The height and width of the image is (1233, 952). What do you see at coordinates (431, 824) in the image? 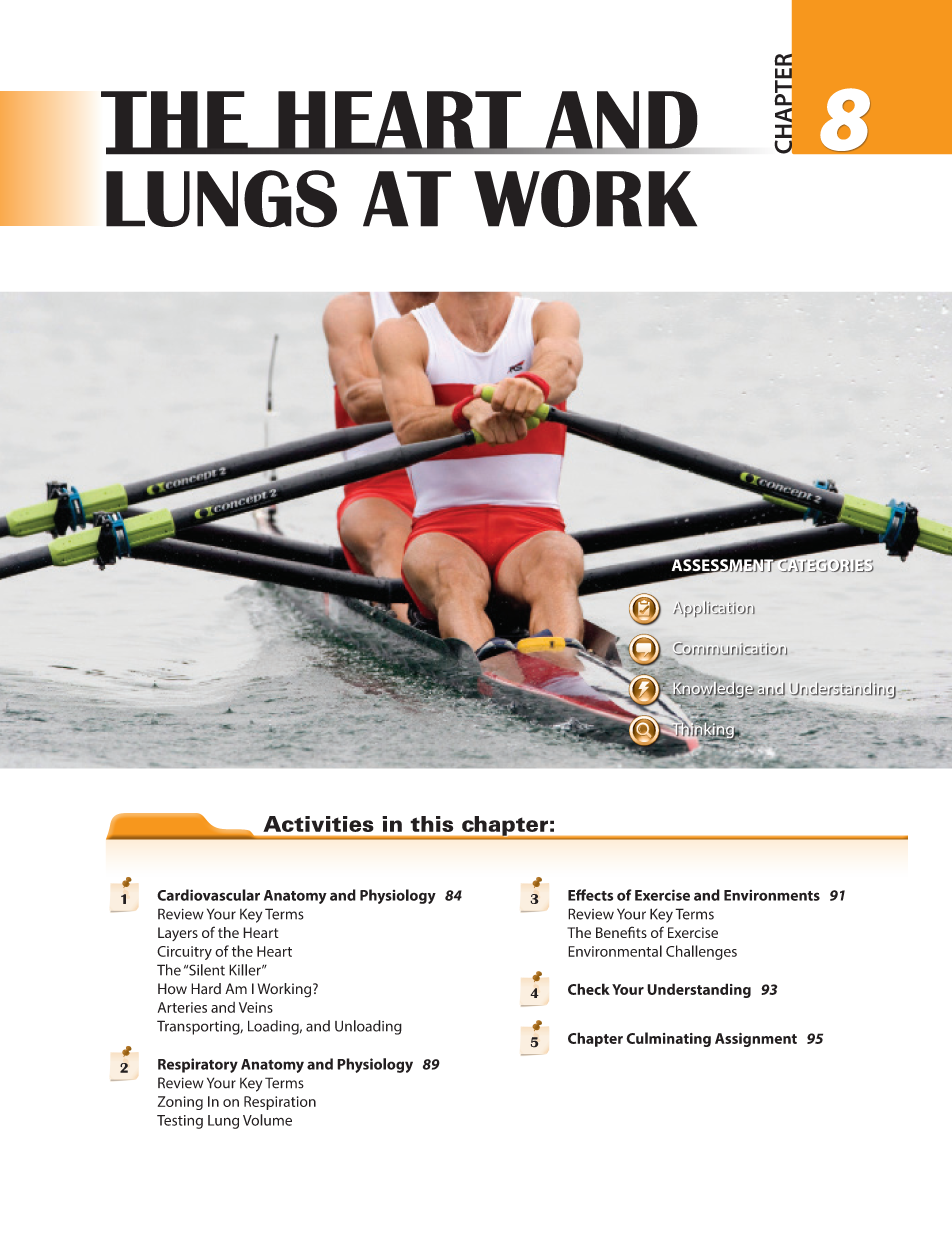
I see `this` at bounding box center [431, 824].
